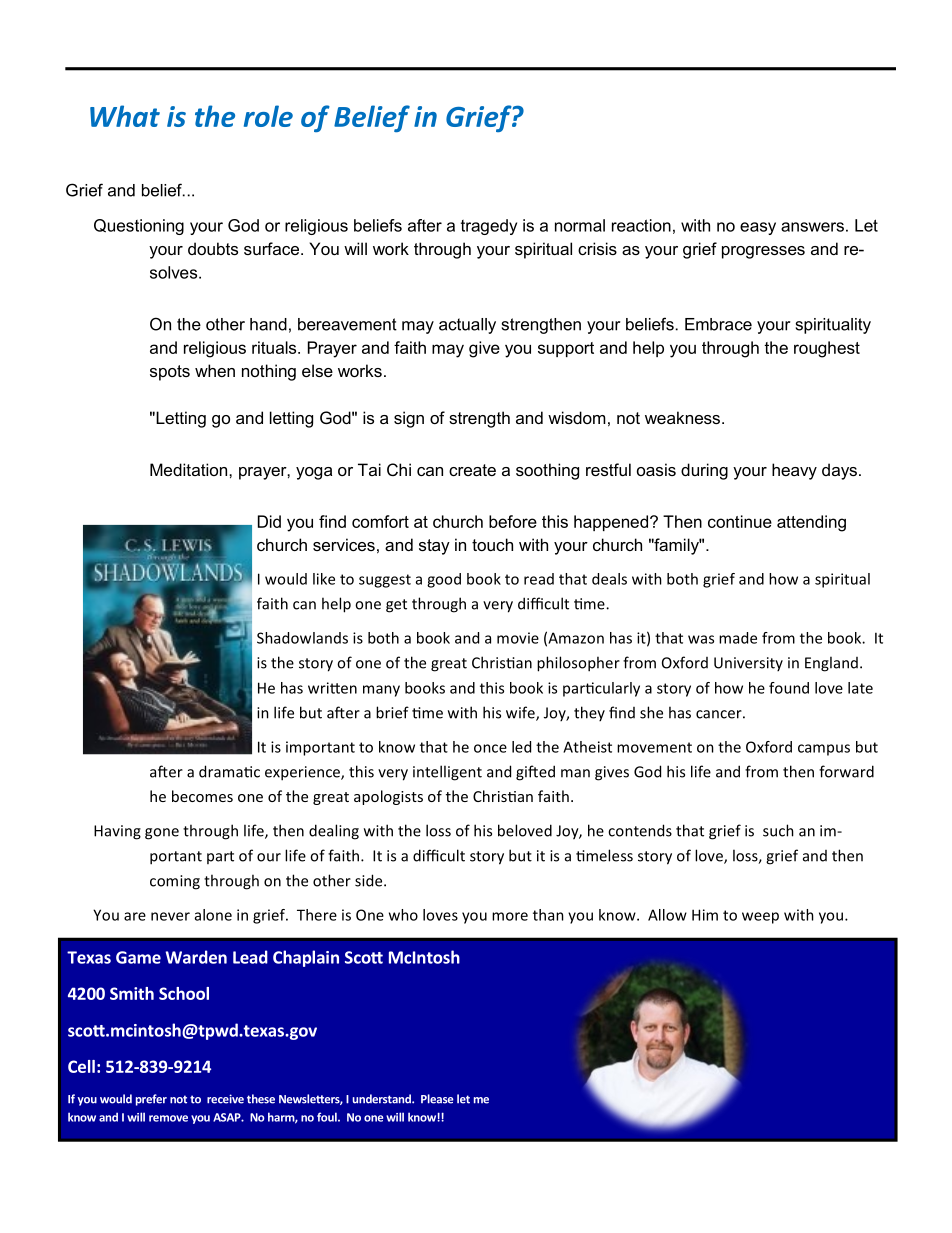 The height and width of the page is (1233, 952). I want to click on What, so click(125, 116).
